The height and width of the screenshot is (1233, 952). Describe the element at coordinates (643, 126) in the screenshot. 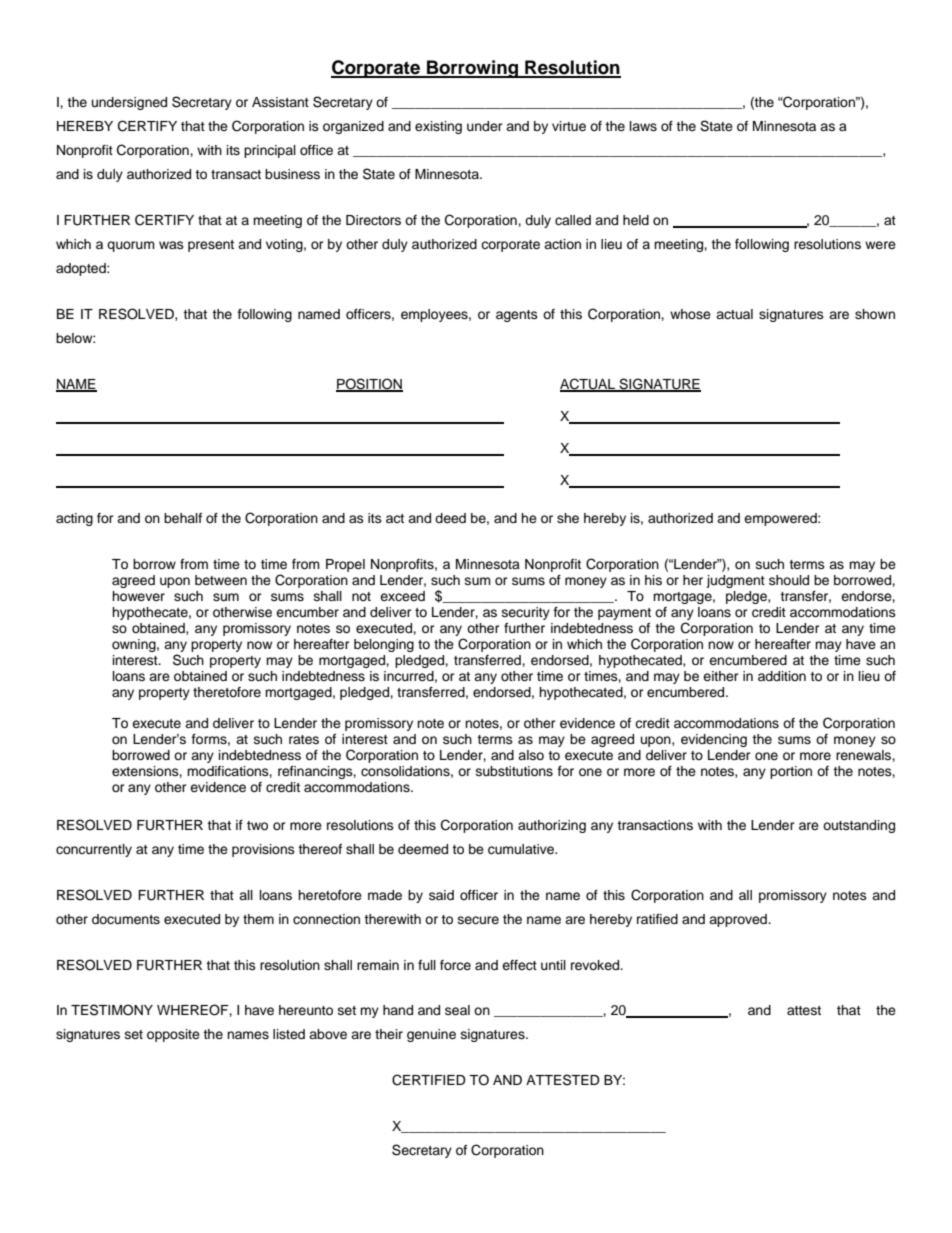

I see `laws` at that location.
